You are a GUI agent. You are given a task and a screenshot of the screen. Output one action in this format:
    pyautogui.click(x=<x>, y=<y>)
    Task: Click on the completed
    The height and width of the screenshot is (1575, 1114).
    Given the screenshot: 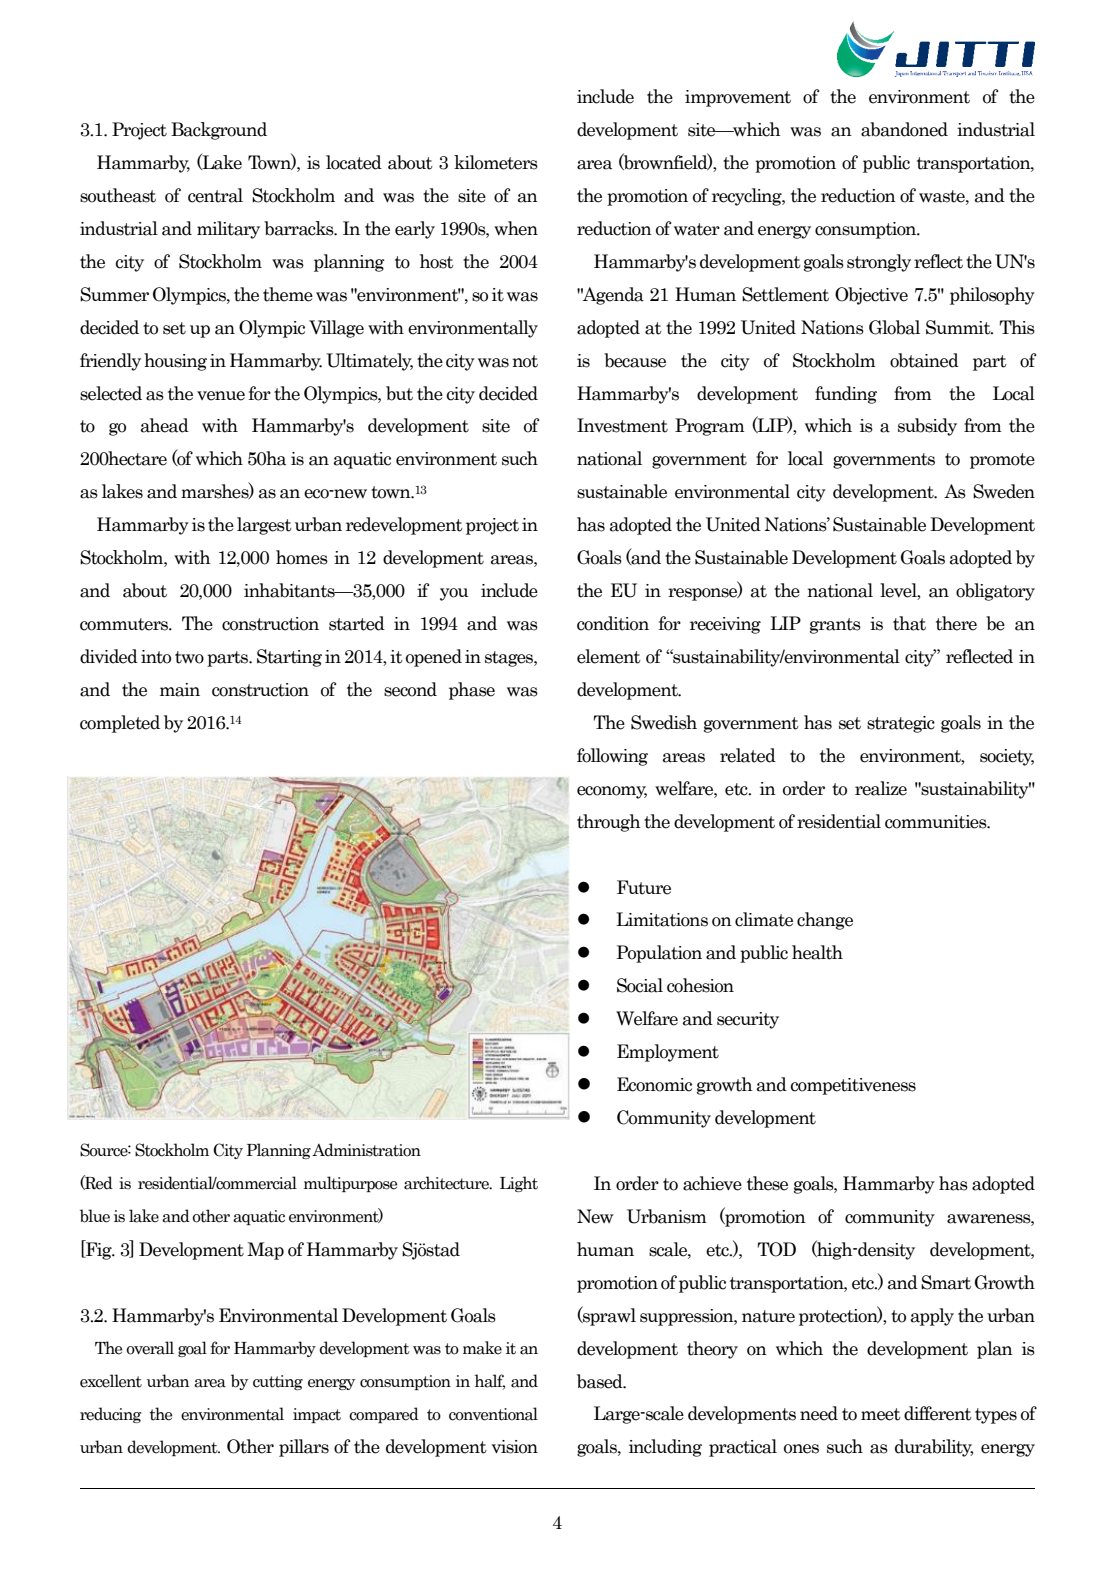 What is the action you would take?
    pyautogui.click(x=120, y=724)
